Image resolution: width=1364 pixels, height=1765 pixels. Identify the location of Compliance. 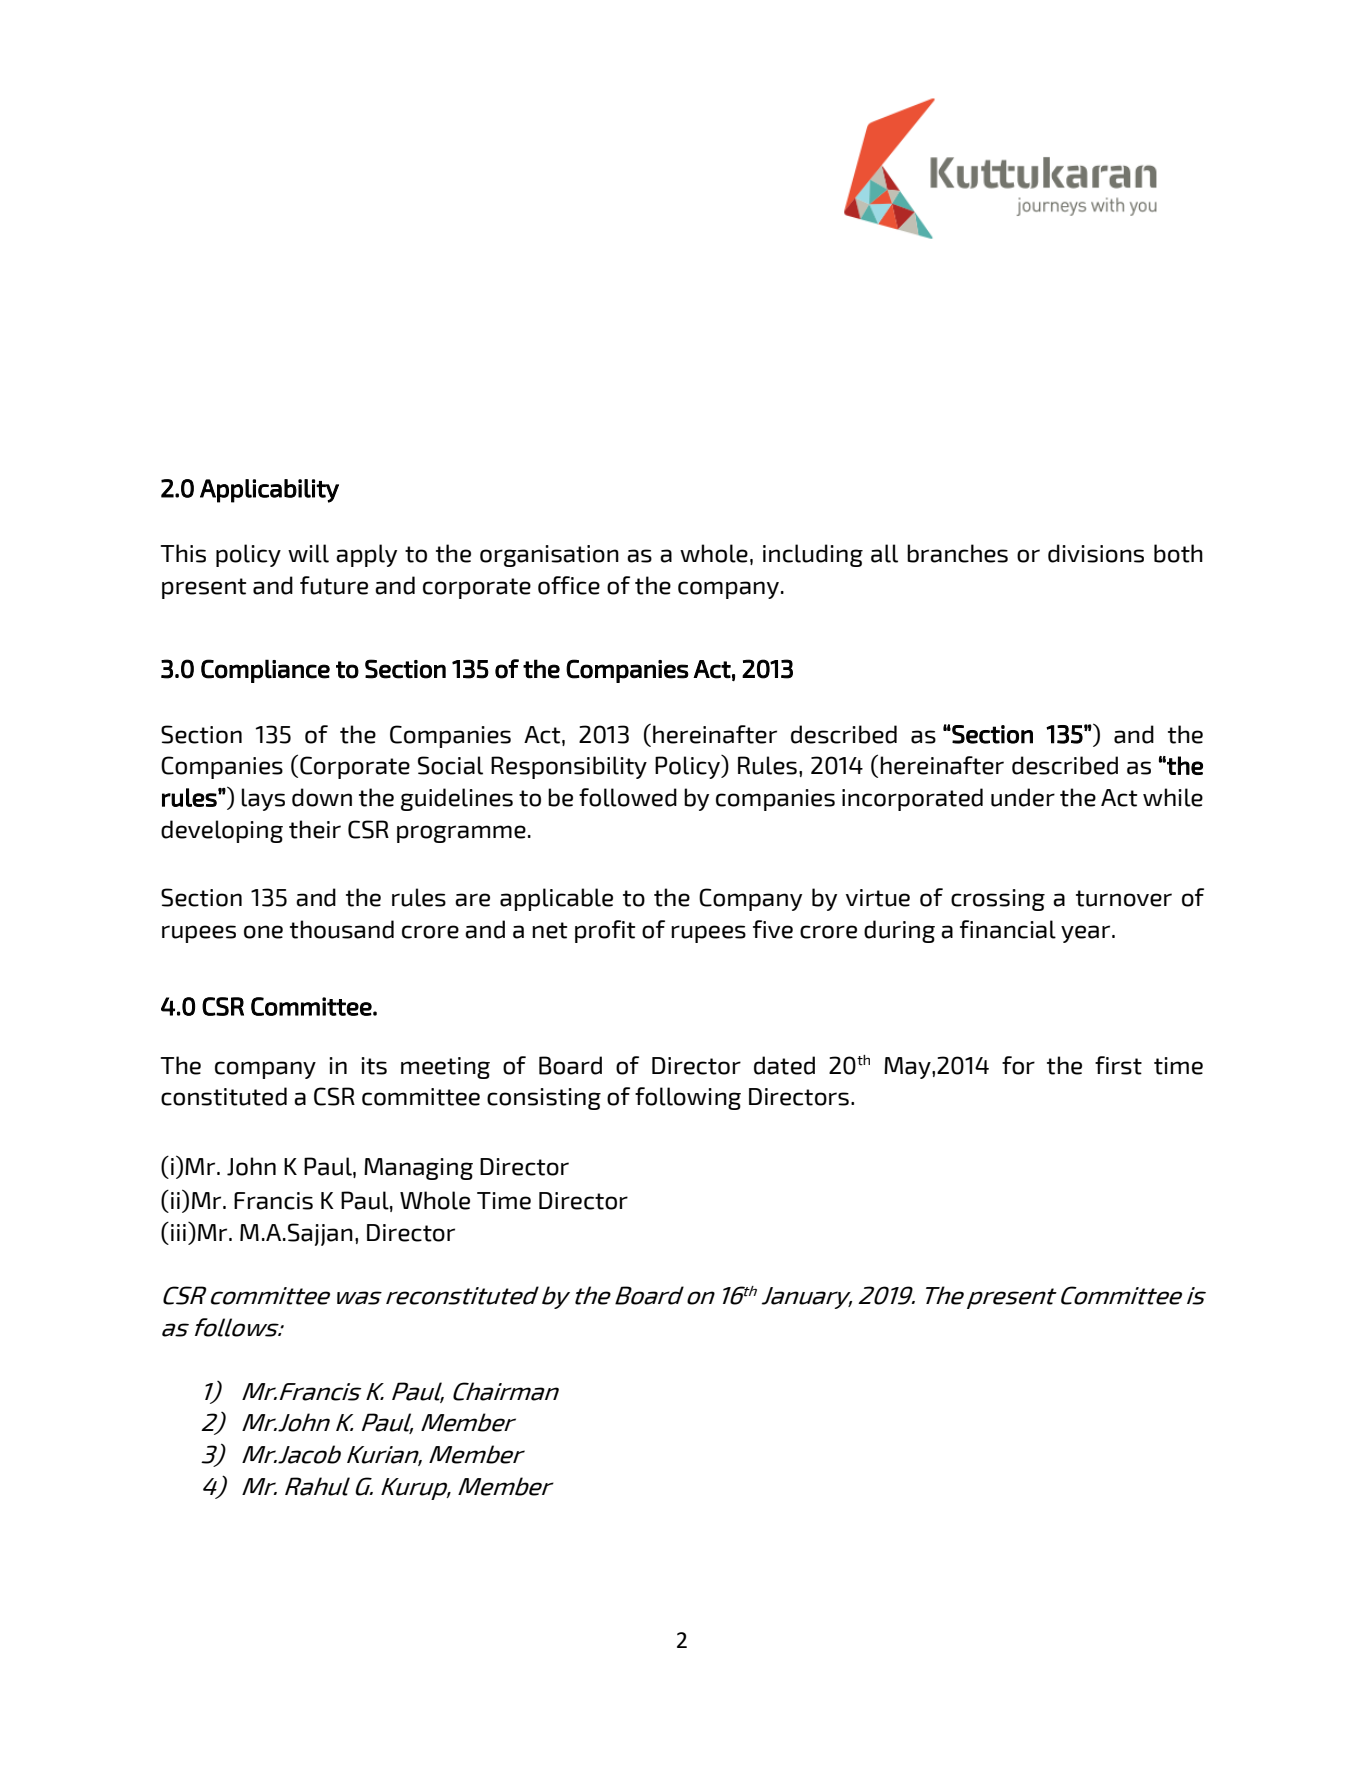
(265, 671).
